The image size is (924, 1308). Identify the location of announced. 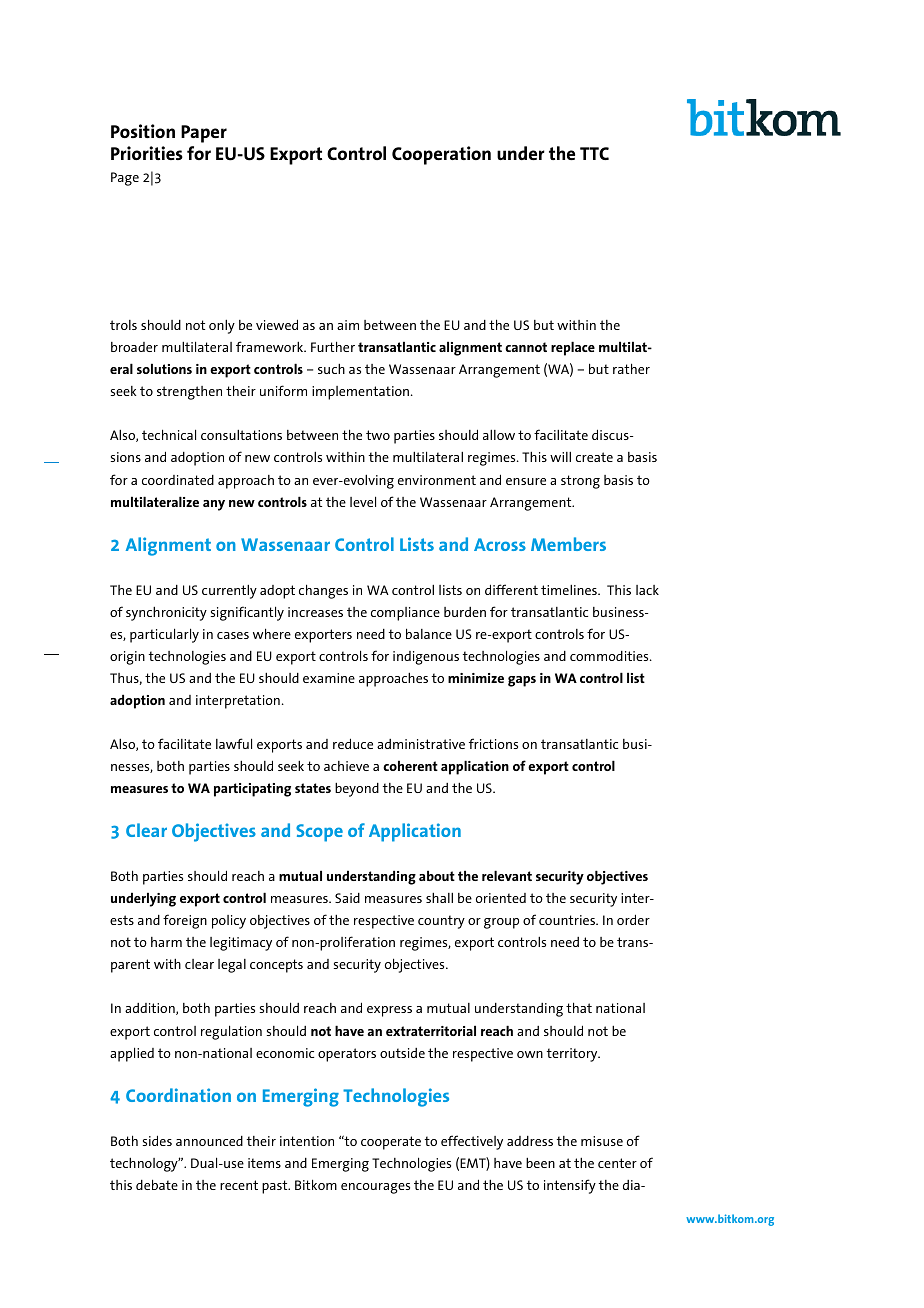
(209, 1141).
